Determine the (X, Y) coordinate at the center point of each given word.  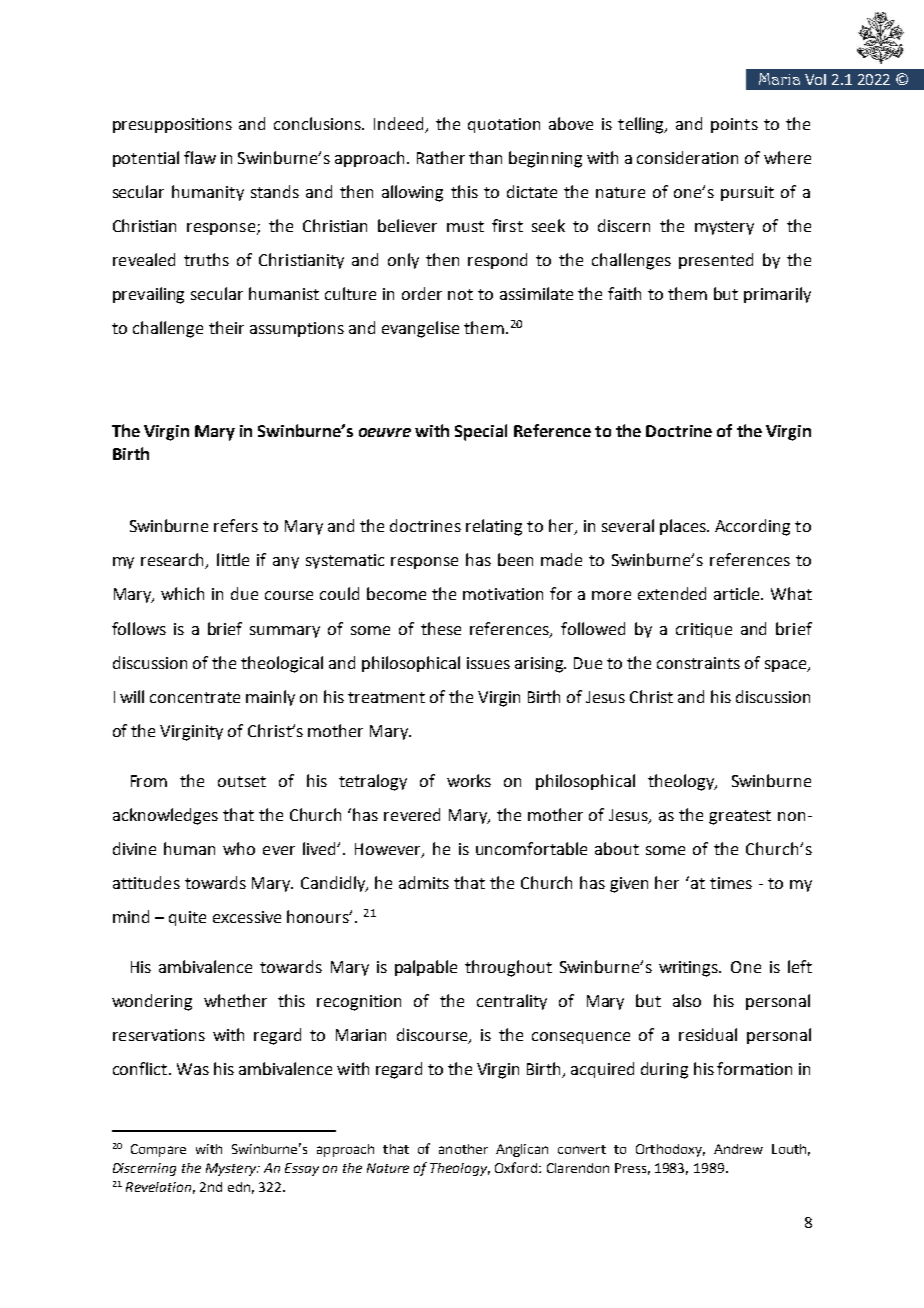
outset (242, 781)
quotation (504, 125)
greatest (740, 817)
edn (239, 1187)
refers (236, 525)
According (752, 527)
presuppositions (172, 125)
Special (481, 432)
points (734, 125)
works (469, 780)
